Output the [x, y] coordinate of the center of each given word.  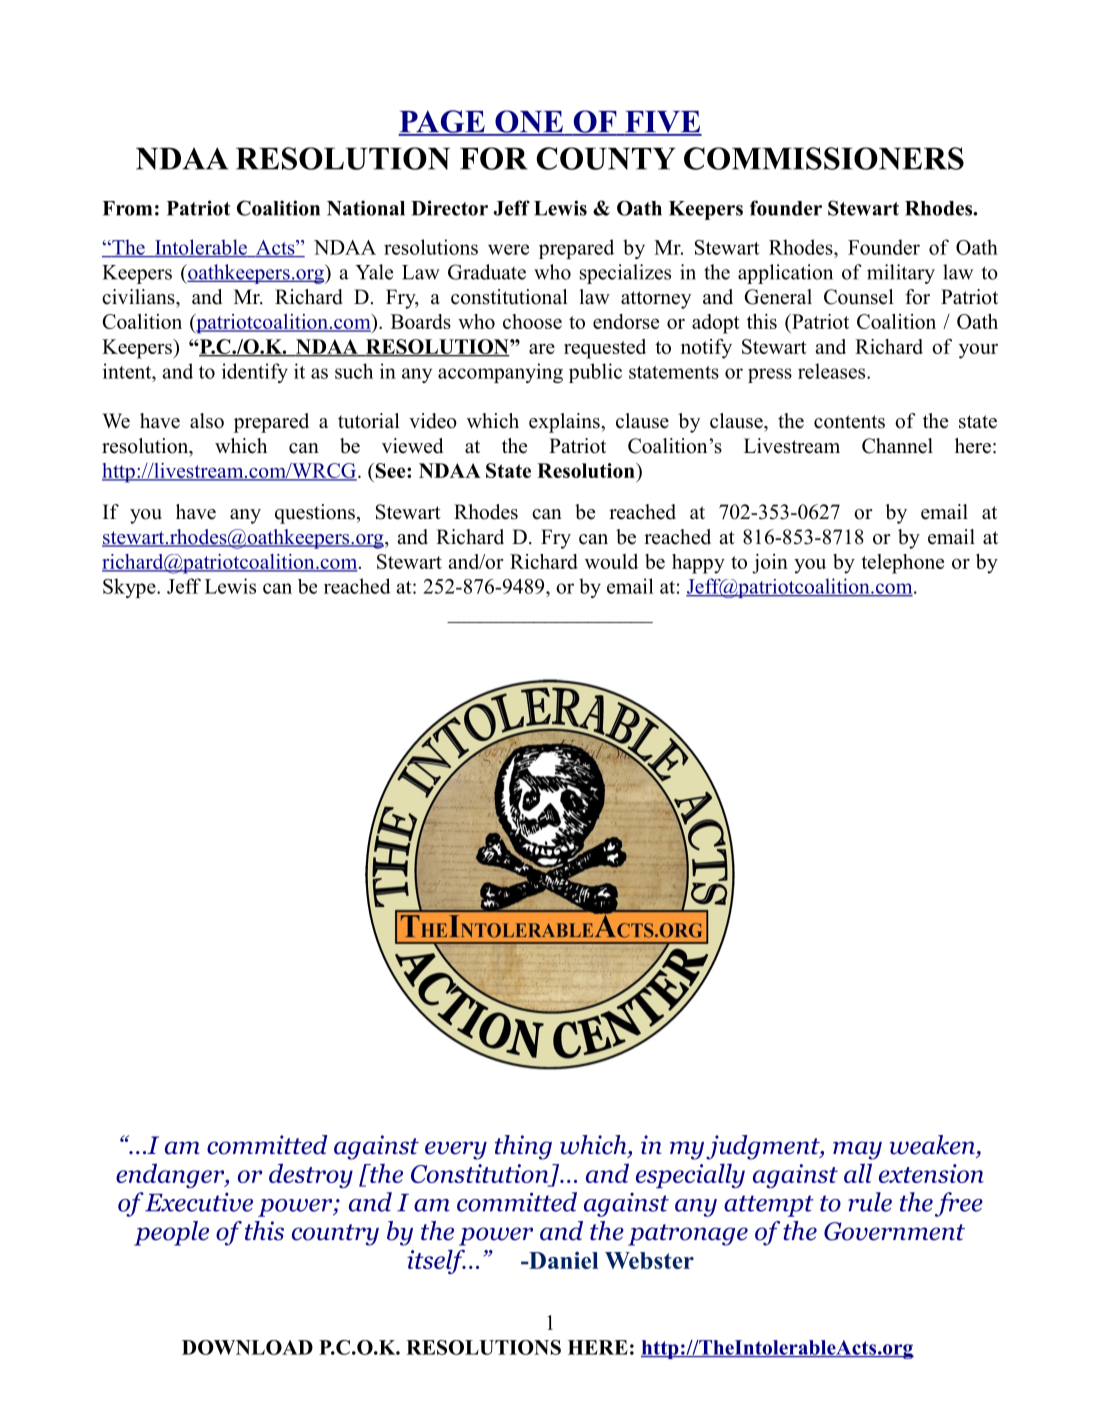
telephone [902, 564]
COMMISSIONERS [824, 158]
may [857, 1150]
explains [565, 423]
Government [894, 1231]
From [127, 208]
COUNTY [606, 158]
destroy [311, 1175]
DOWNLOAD [247, 1347]
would [611, 561]
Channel [897, 446]
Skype [130, 588]
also [207, 421]
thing [523, 1147]
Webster [649, 1260]
